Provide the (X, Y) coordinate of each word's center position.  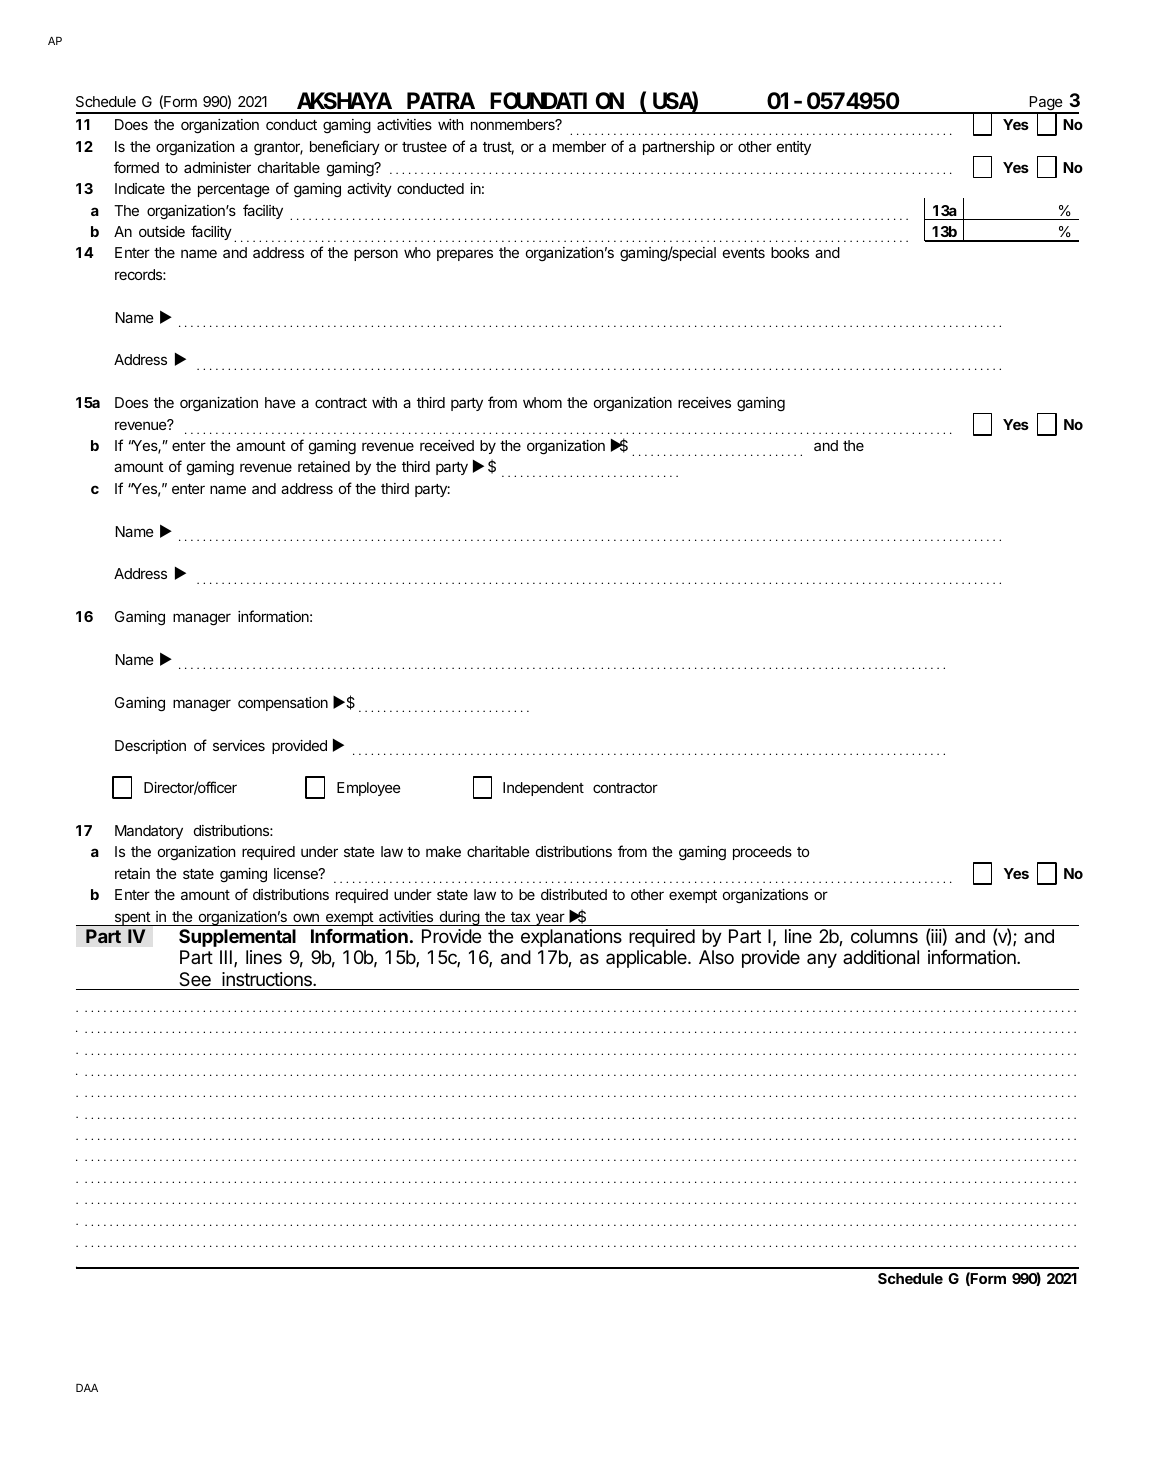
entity (794, 148)
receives (704, 402)
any (822, 960)
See (195, 979)
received (447, 445)
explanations (571, 938)
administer (217, 167)
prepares (465, 255)
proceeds (762, 853)
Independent (543, 789)
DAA (87, 1388)
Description (150, 747)
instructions (268, 979)
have (280, 402)
